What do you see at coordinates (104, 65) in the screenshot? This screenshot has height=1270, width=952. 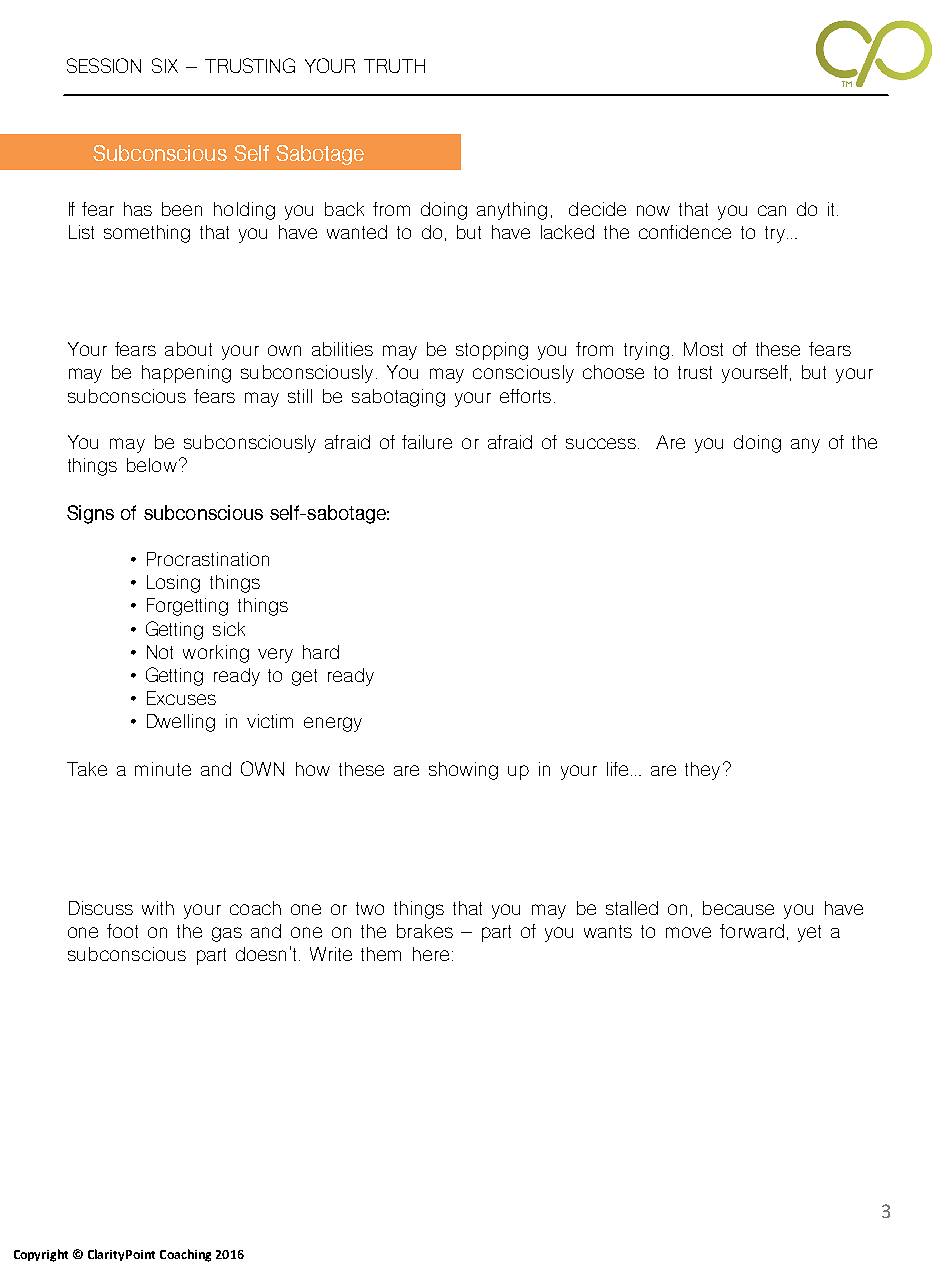 I see `SESSION` at bounding box center [104, 65].
